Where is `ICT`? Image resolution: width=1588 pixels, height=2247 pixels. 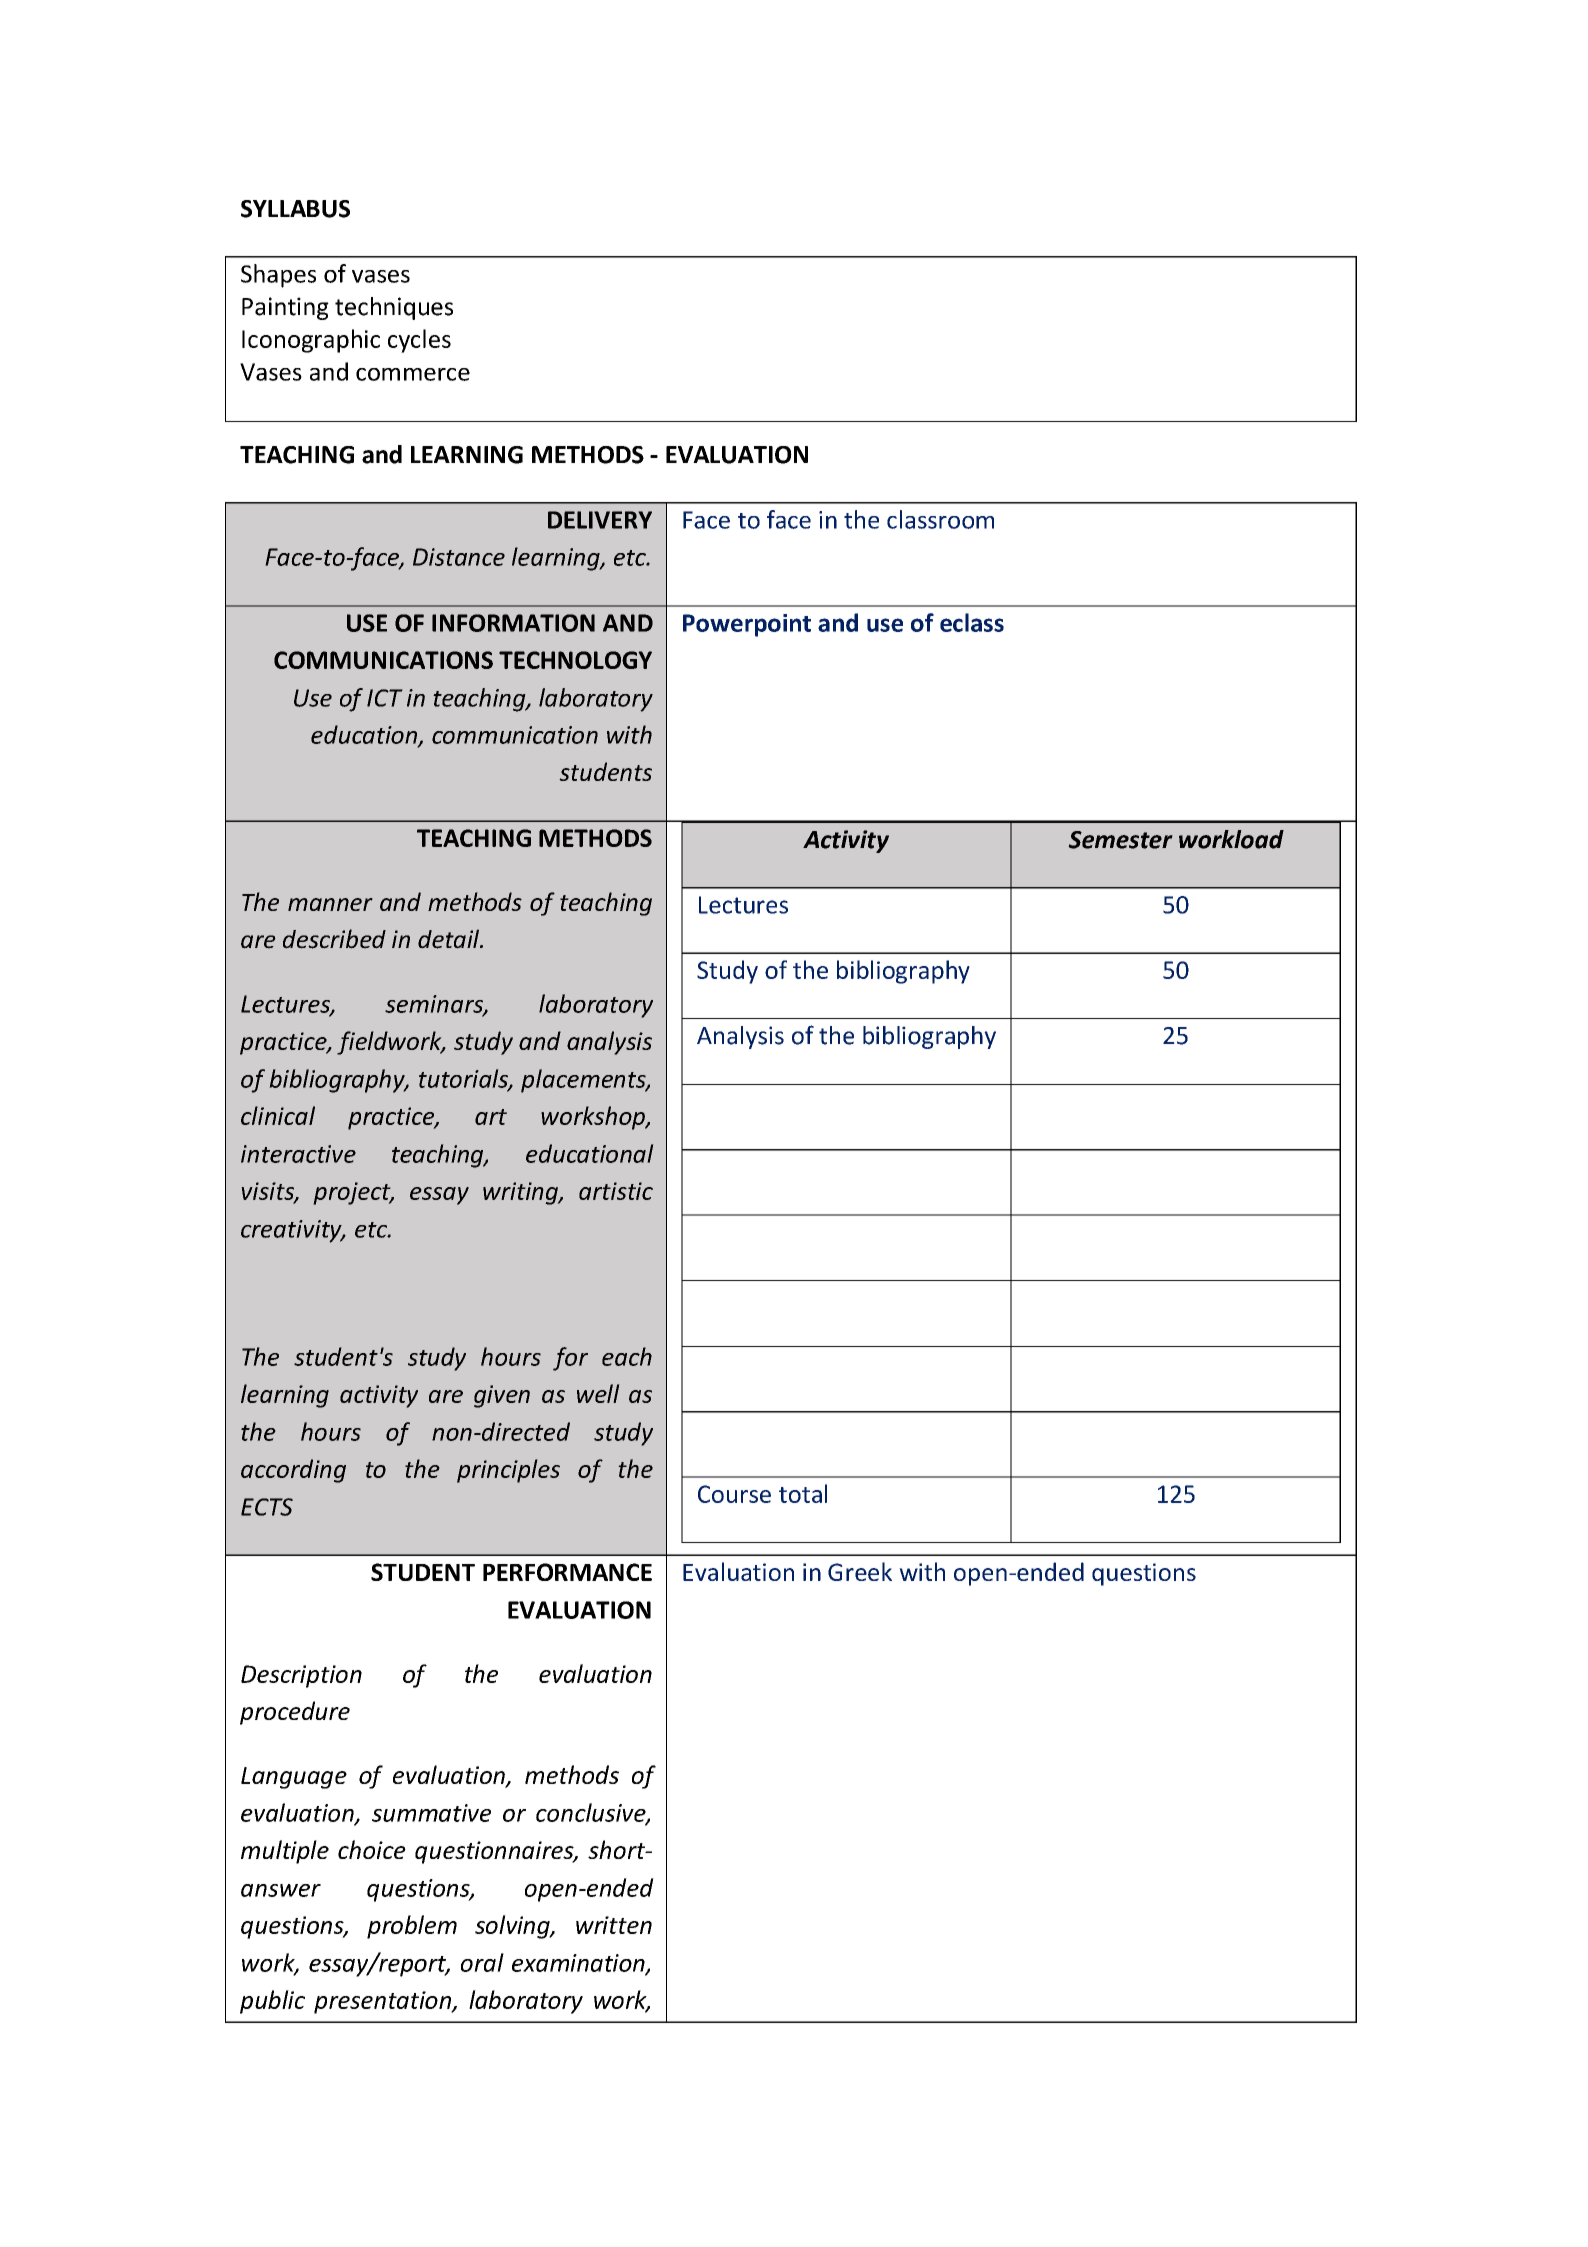 ICT is located at coordinates (385, 698).
